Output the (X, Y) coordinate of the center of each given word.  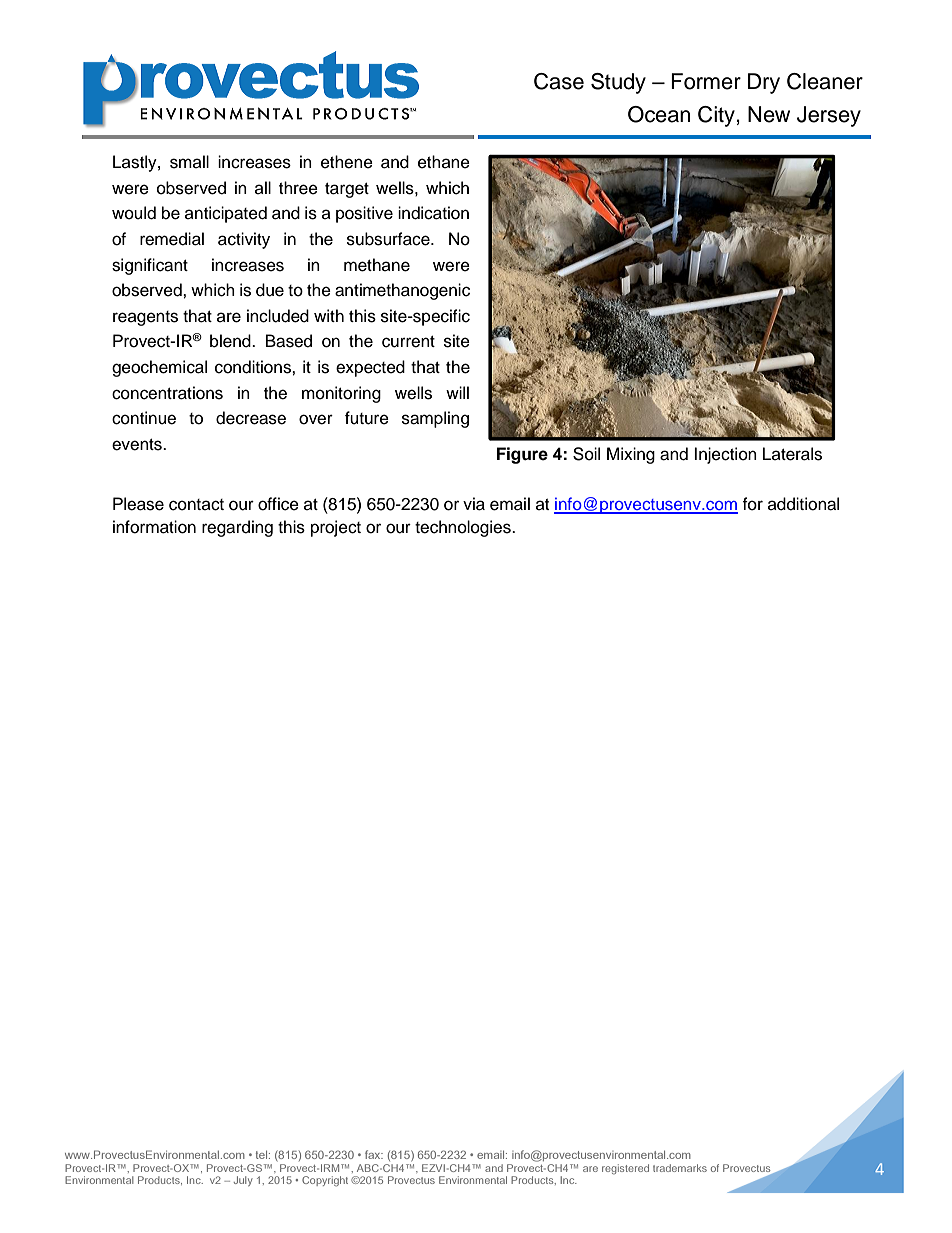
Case (559, 81)
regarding (237, 528)
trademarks (680, 1168)
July (243, 1181)
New (769, 114)
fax (374, 1154)
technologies (464, 528)
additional (803, 504)
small (189, 162)
